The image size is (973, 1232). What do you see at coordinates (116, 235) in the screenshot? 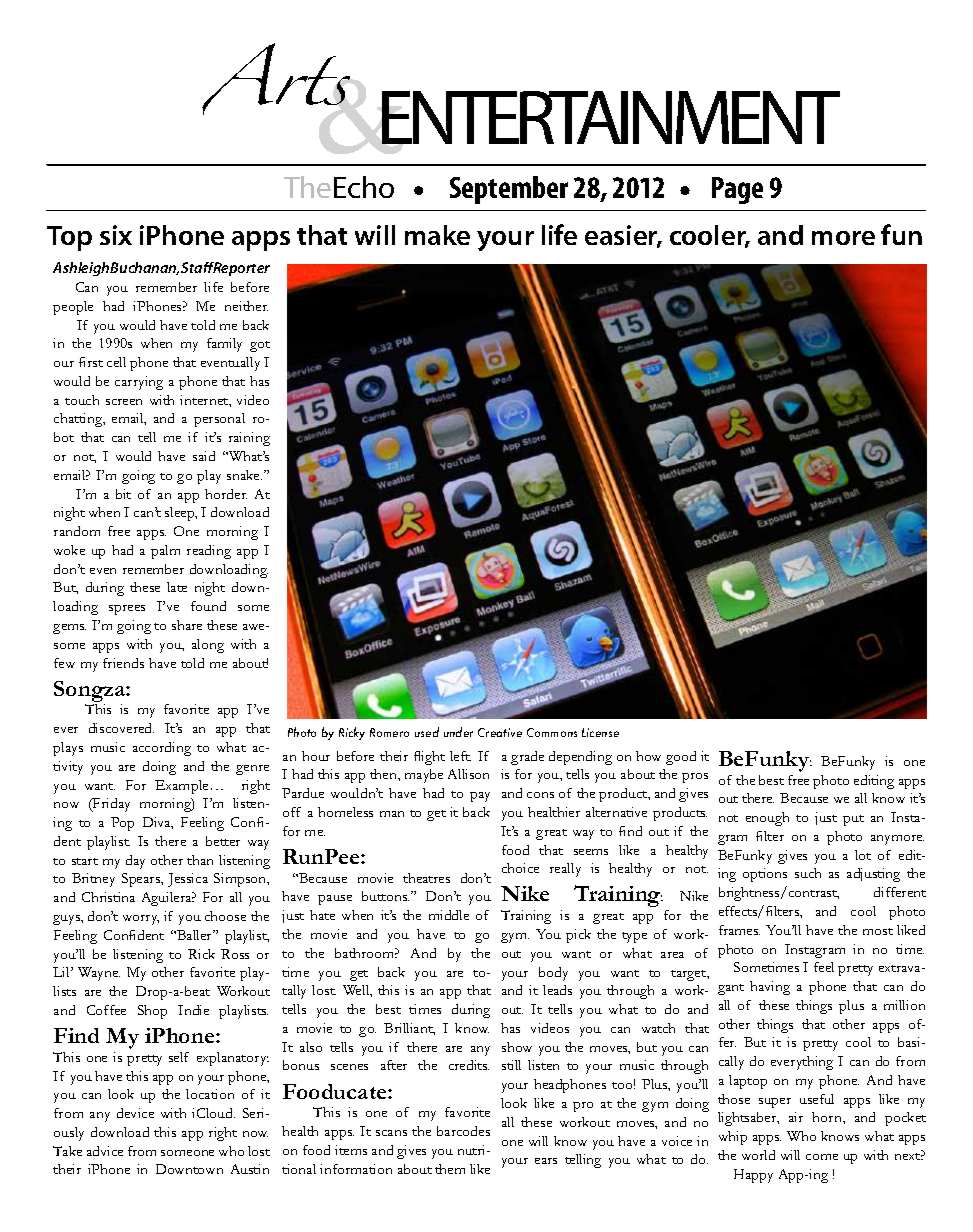
I see `six` at bounding box center [116, 235].
